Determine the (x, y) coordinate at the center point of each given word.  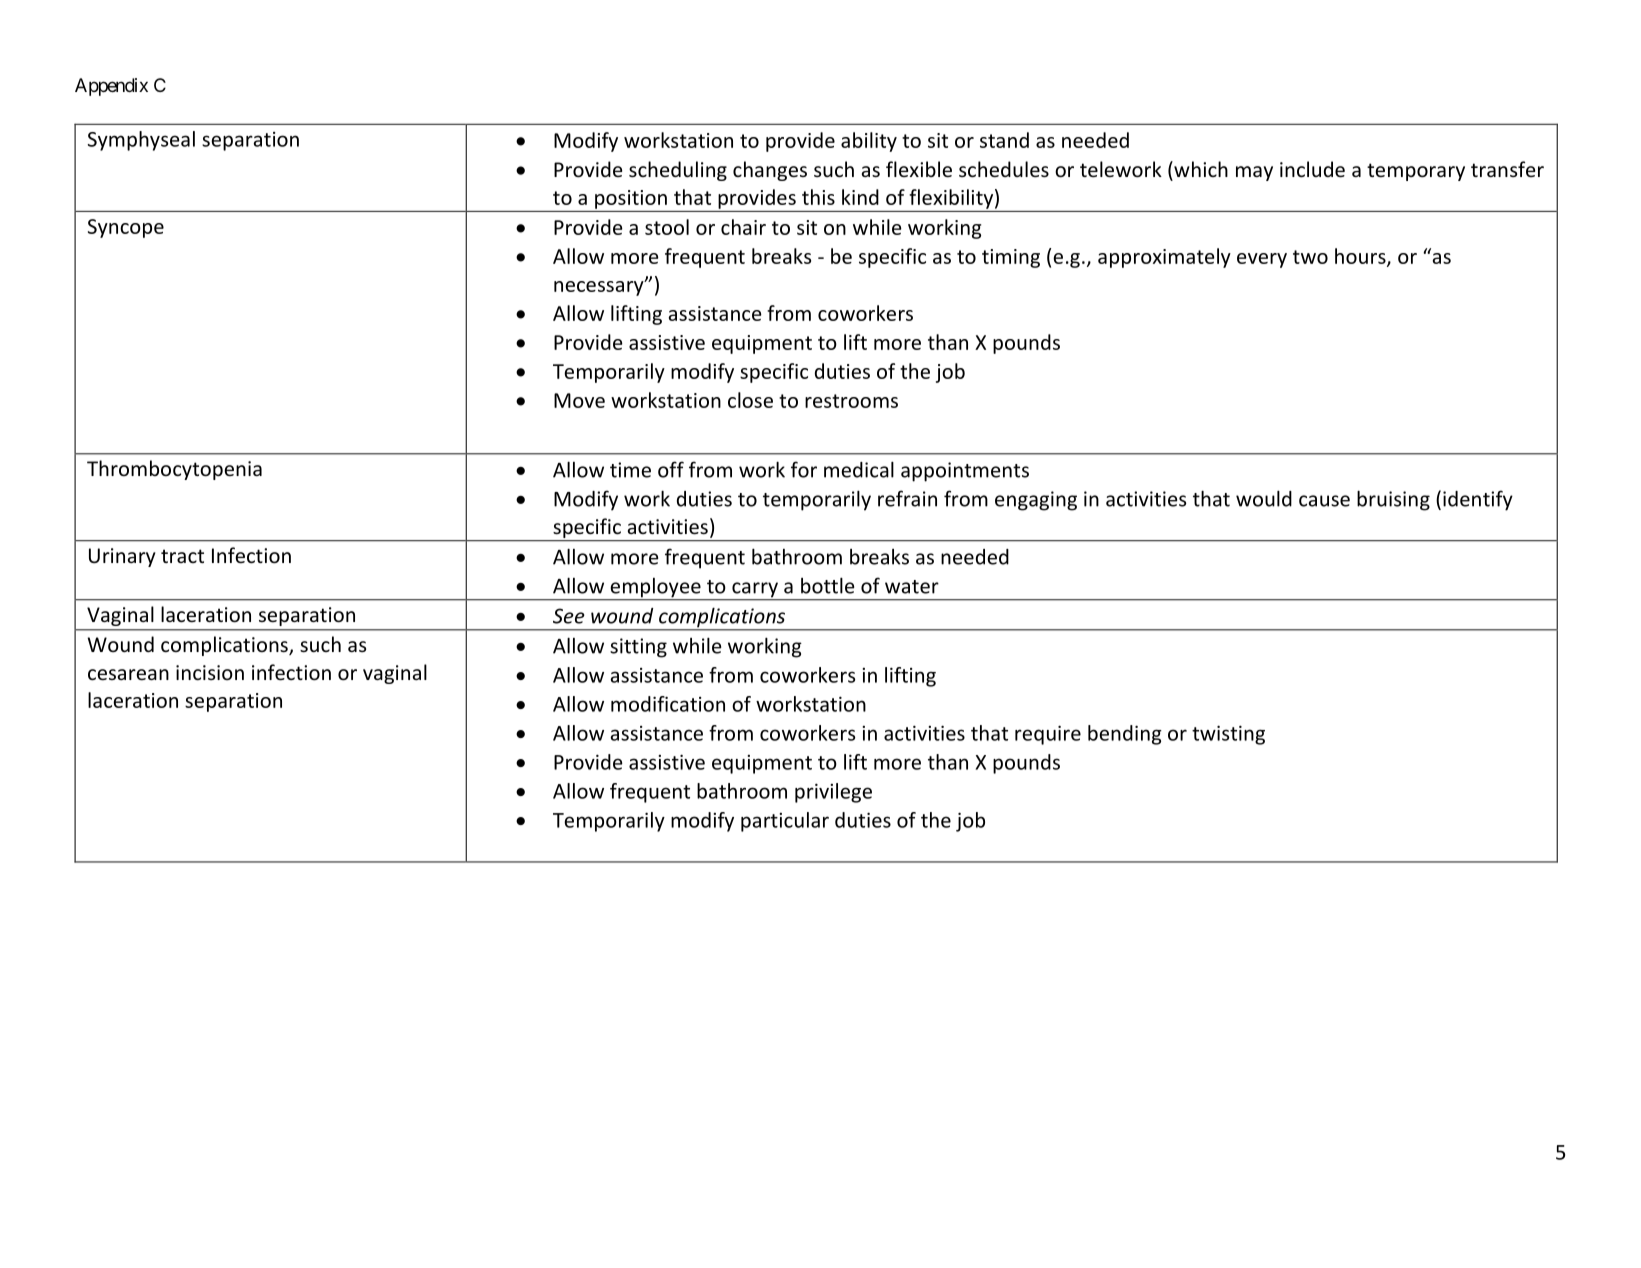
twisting (1228, 735)
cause (1324, 501)
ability (869, 142)
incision (210, 673)
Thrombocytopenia (174, 470)
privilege (833, 793)
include (1312, 169)
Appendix (111, 87)
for (804, 469)
